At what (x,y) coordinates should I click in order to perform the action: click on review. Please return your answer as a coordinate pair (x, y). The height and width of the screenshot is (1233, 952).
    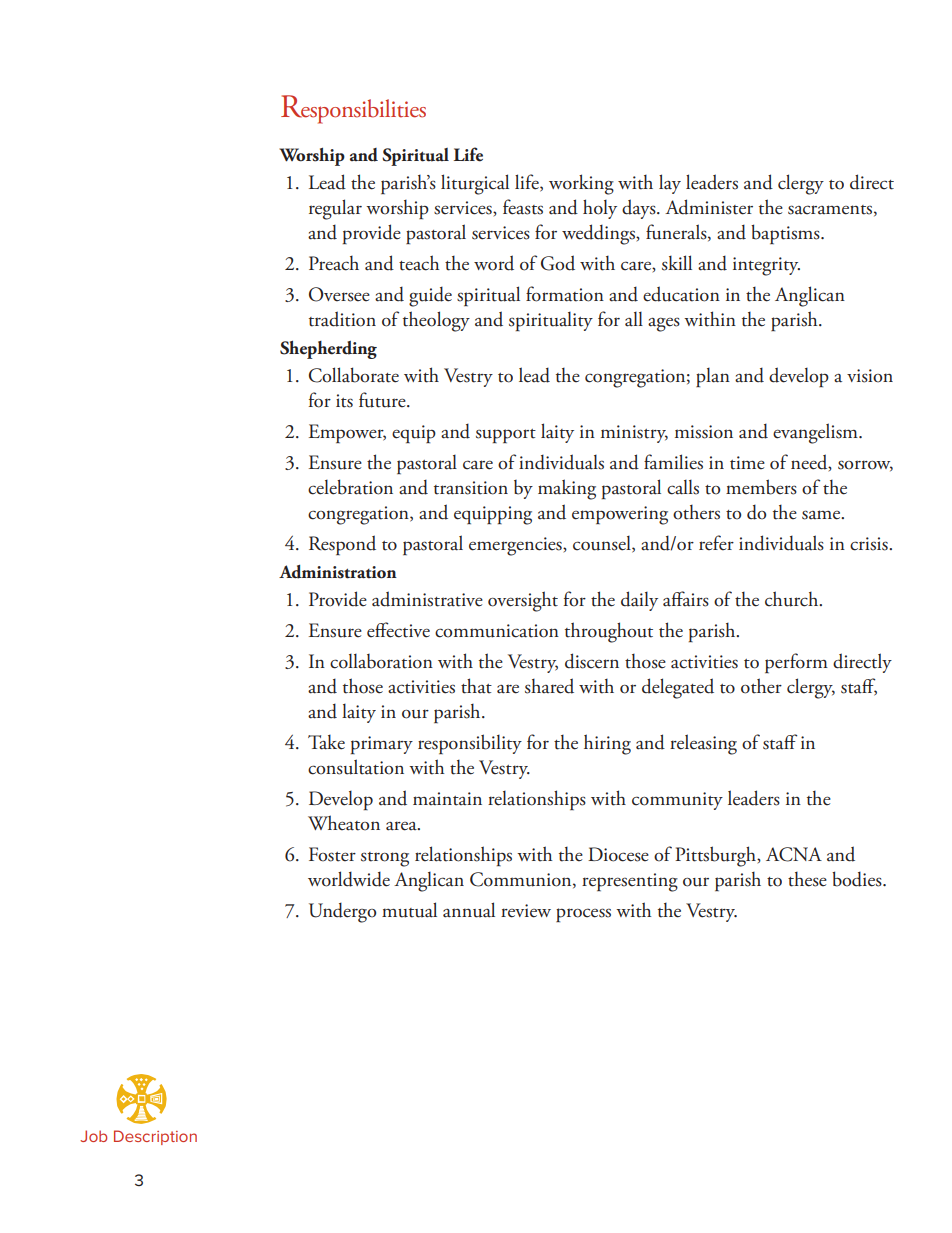
    Looking at the image, I should click on (526, 911).
